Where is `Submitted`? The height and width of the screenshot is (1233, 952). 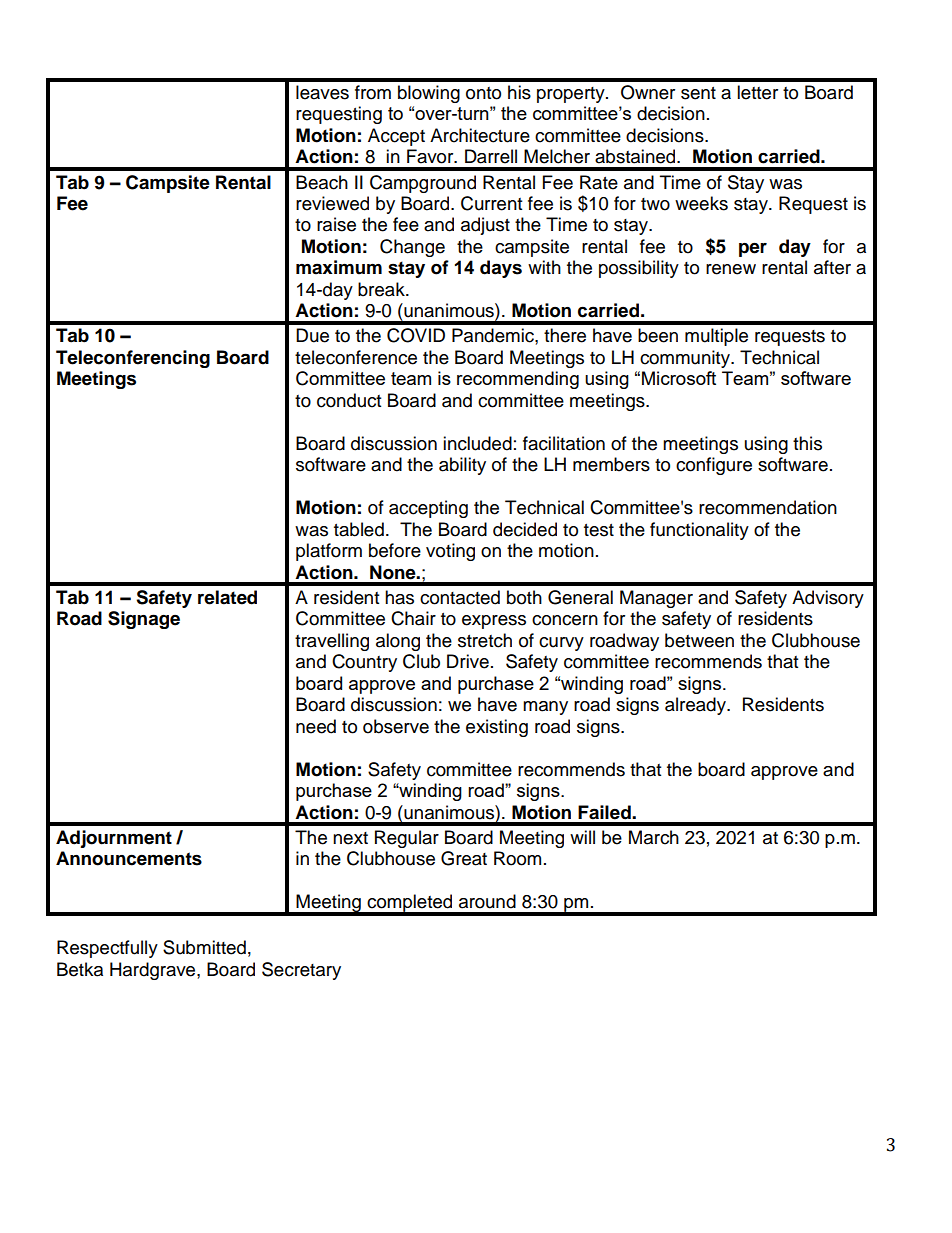
Submitted is located at coordinates (204, 947).
